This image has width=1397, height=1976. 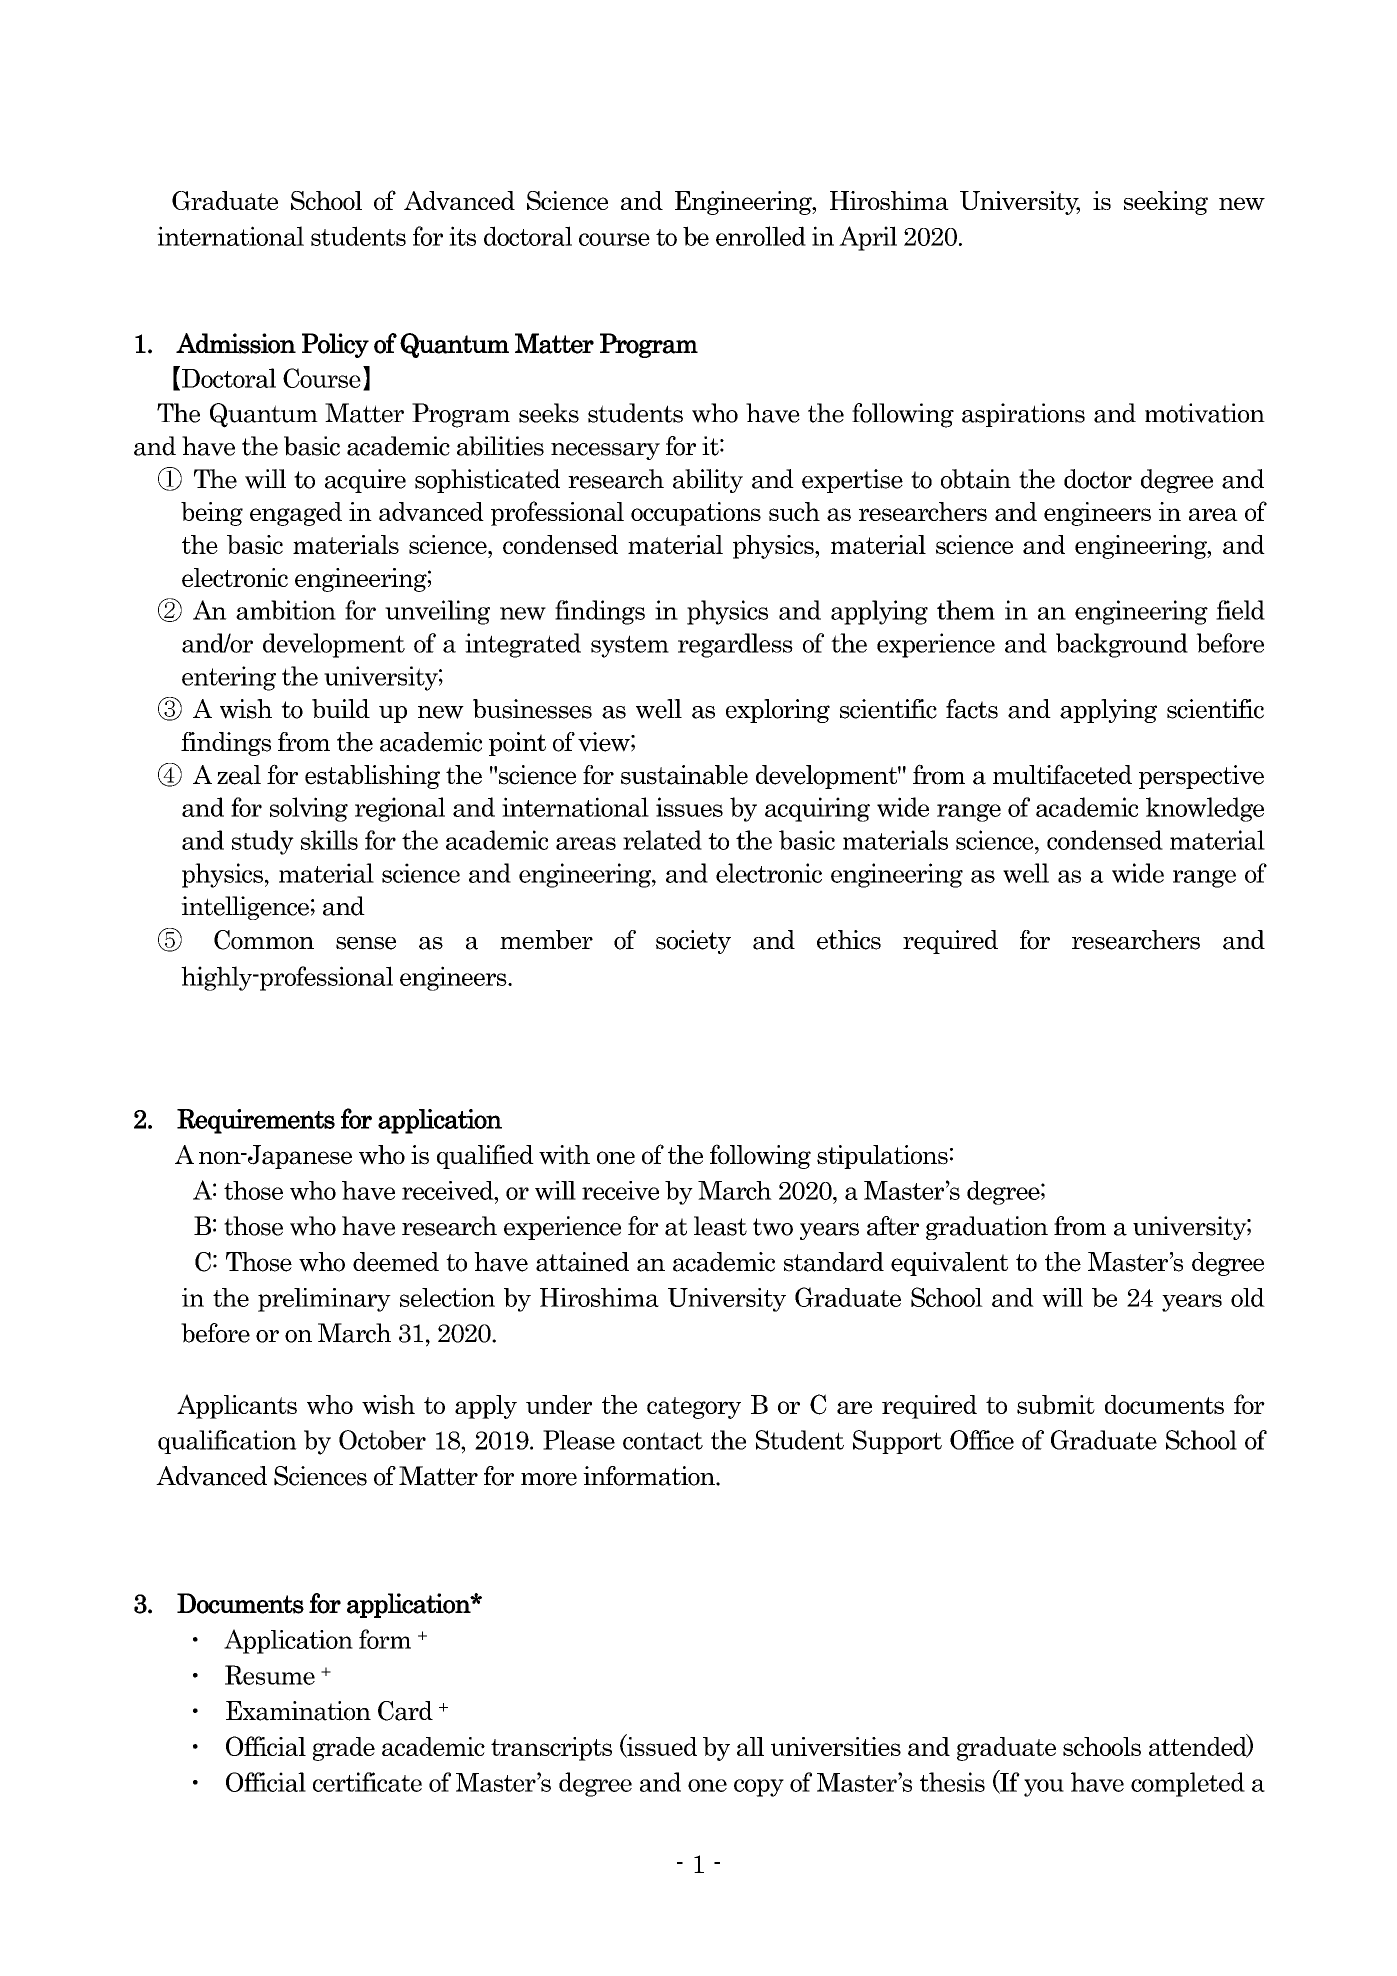 What do you see at coordinates (1205, 809) in the image?
I see `knowledge` at bounding box center [1205, 809].
